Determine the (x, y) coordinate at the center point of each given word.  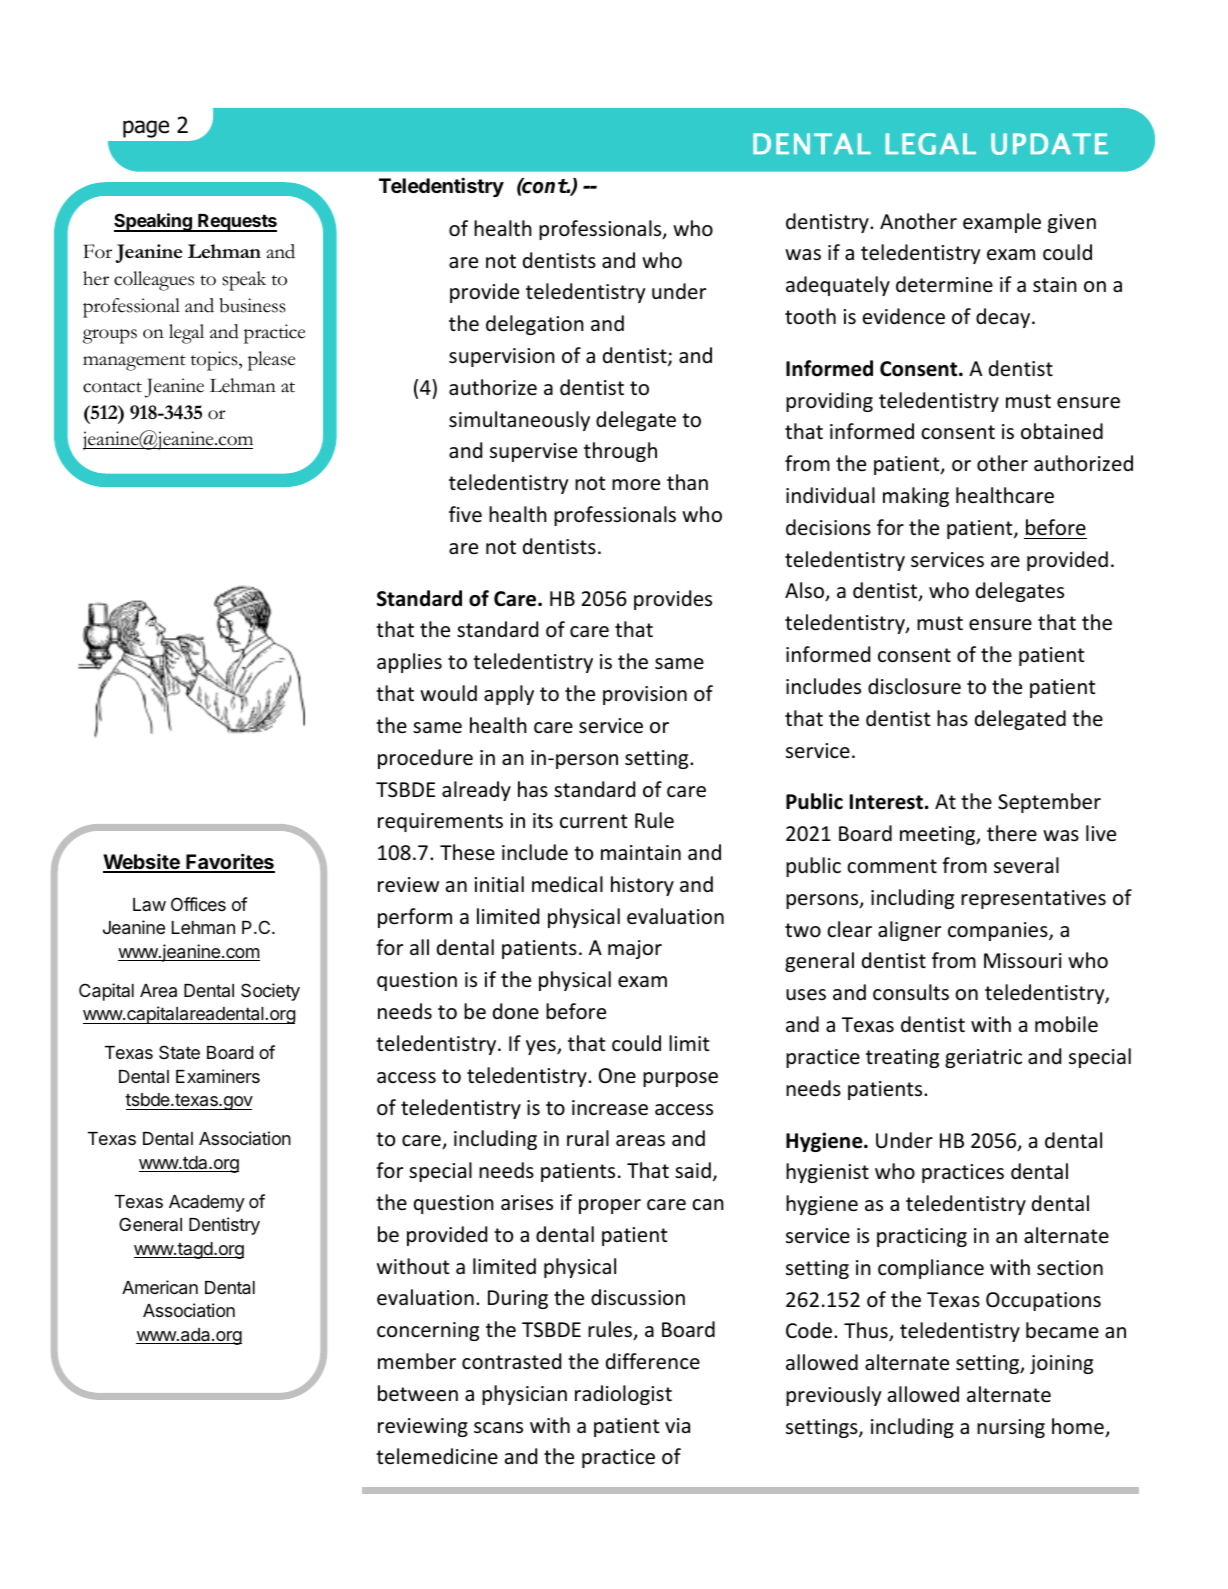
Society (270, 992)
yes (542, 1047)
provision (645, 695)
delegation (535, 325)
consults (911, 992)
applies (409, 663)
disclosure (914, 686)
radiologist (623, 1395)
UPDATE (1049, 144)
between (418, 1393)
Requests (236, 223)
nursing (1011, 1428)
